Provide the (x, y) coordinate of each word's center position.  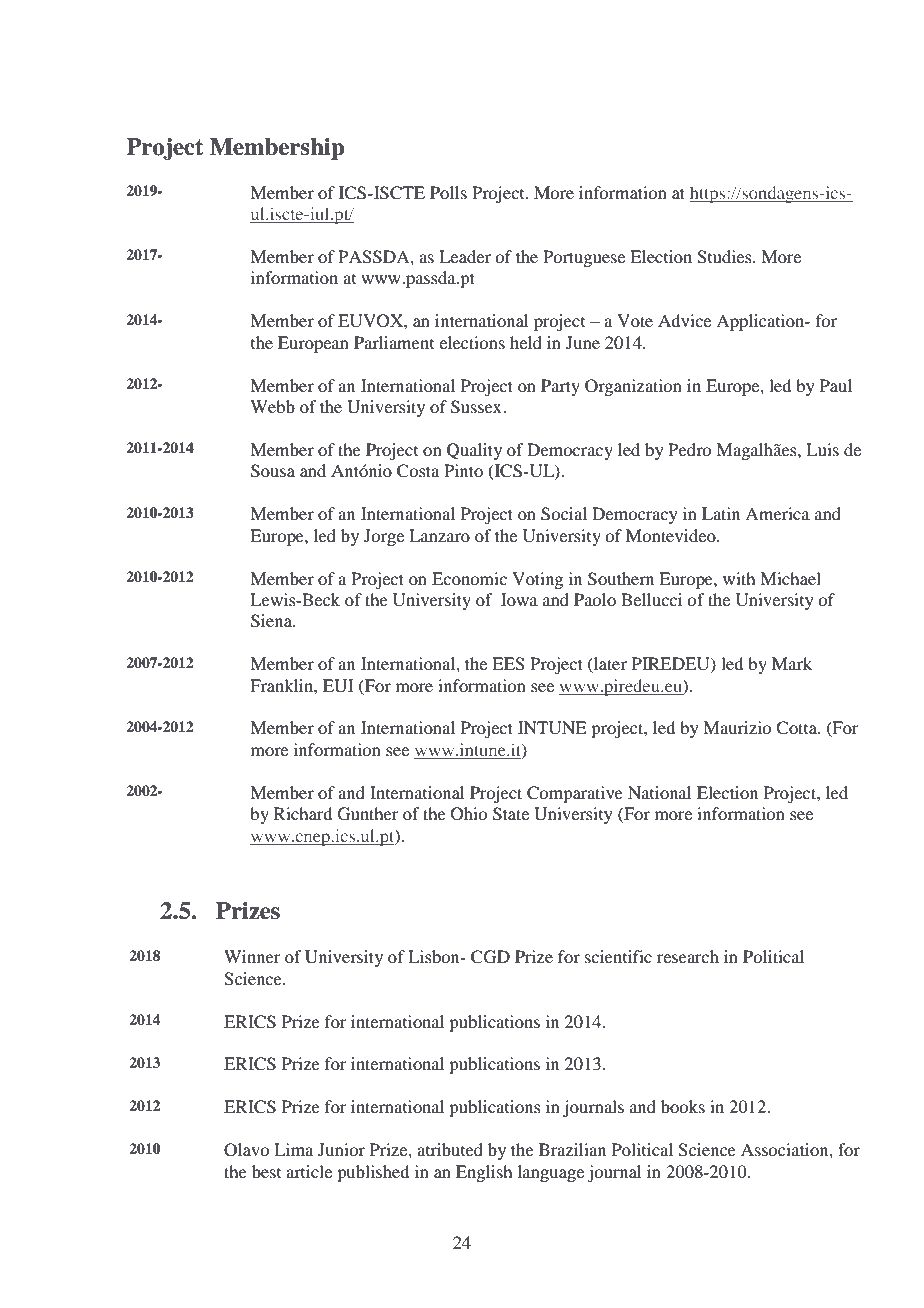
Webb (272, 406)
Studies (725, 257)
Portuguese (584, 258)
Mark (792, 663)
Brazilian (572, 1149)
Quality (474, 451)
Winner (252, 956)
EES (508, 664)
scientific (618, 956)
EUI (338, 686)
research (688, 956)
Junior (341, 1149)
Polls (448, 192)
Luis (822, 449)
